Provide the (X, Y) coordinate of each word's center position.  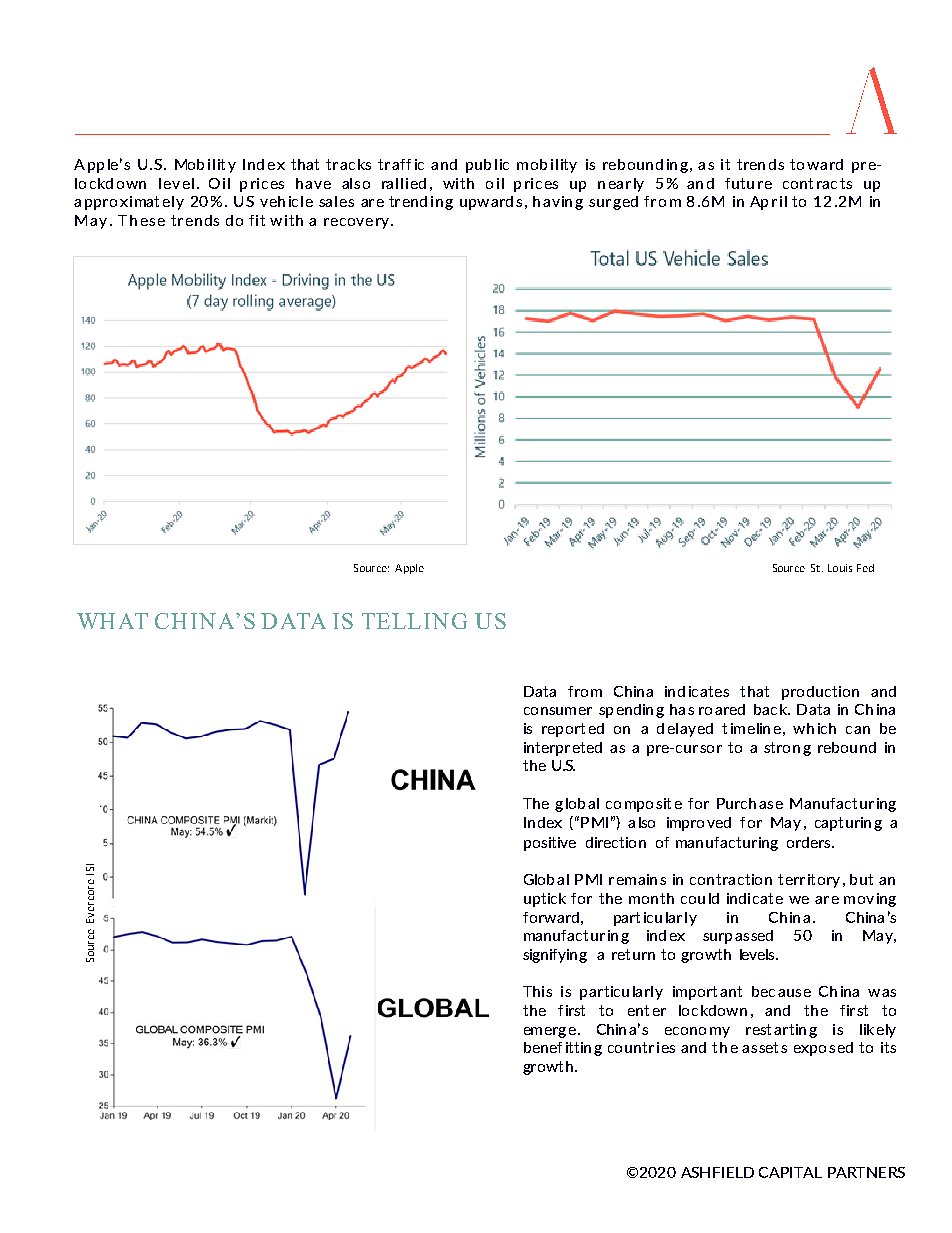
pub (478, 166)
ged (625, 203)
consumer (558, 711)
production (820, 693)
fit (257, 220)
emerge (550, 1032)
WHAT (112, 621)
